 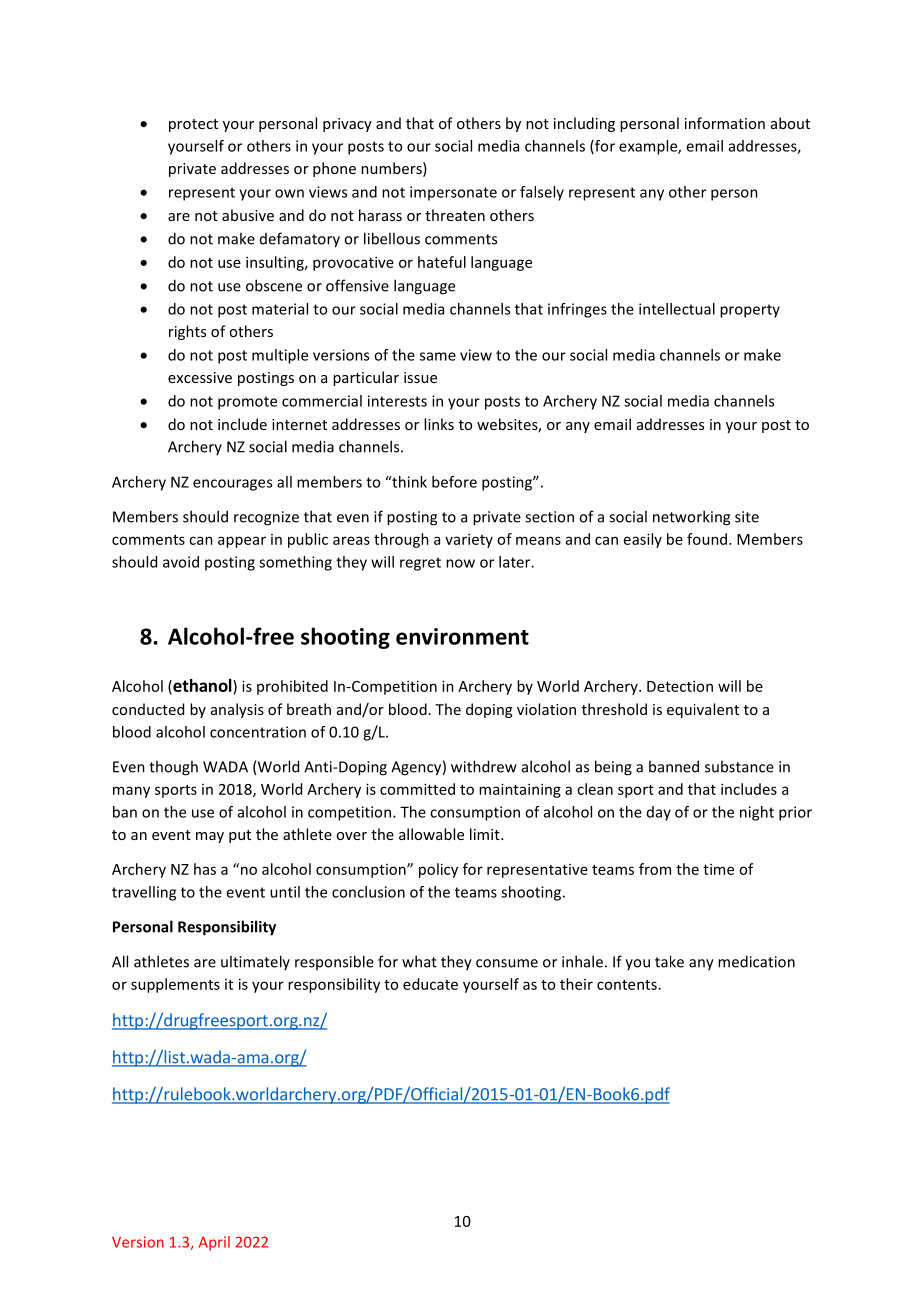 I want to click on contents, so click(x=627, y=985).
